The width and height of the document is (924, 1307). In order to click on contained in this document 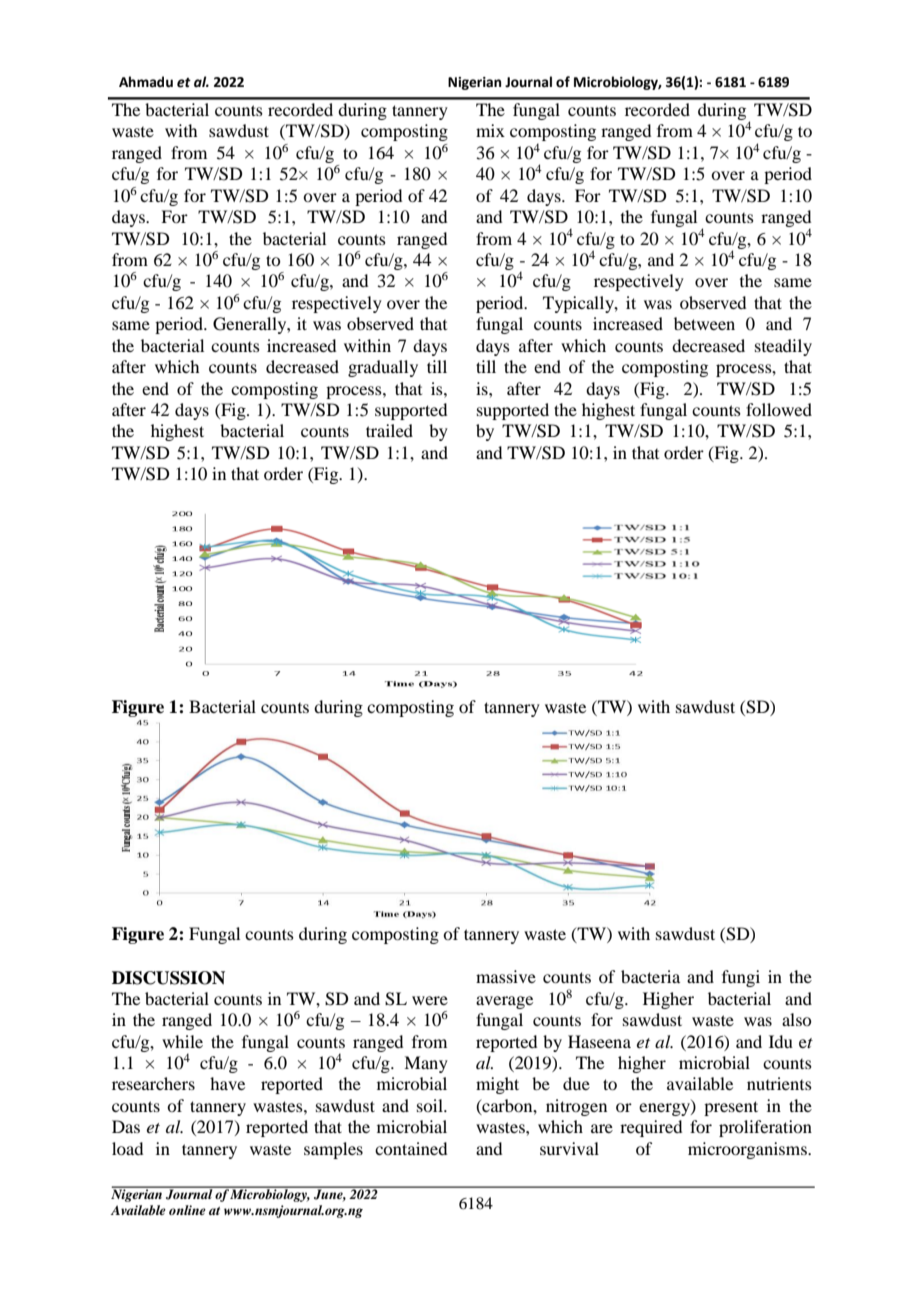, I will do `click(411, 1148)`.
